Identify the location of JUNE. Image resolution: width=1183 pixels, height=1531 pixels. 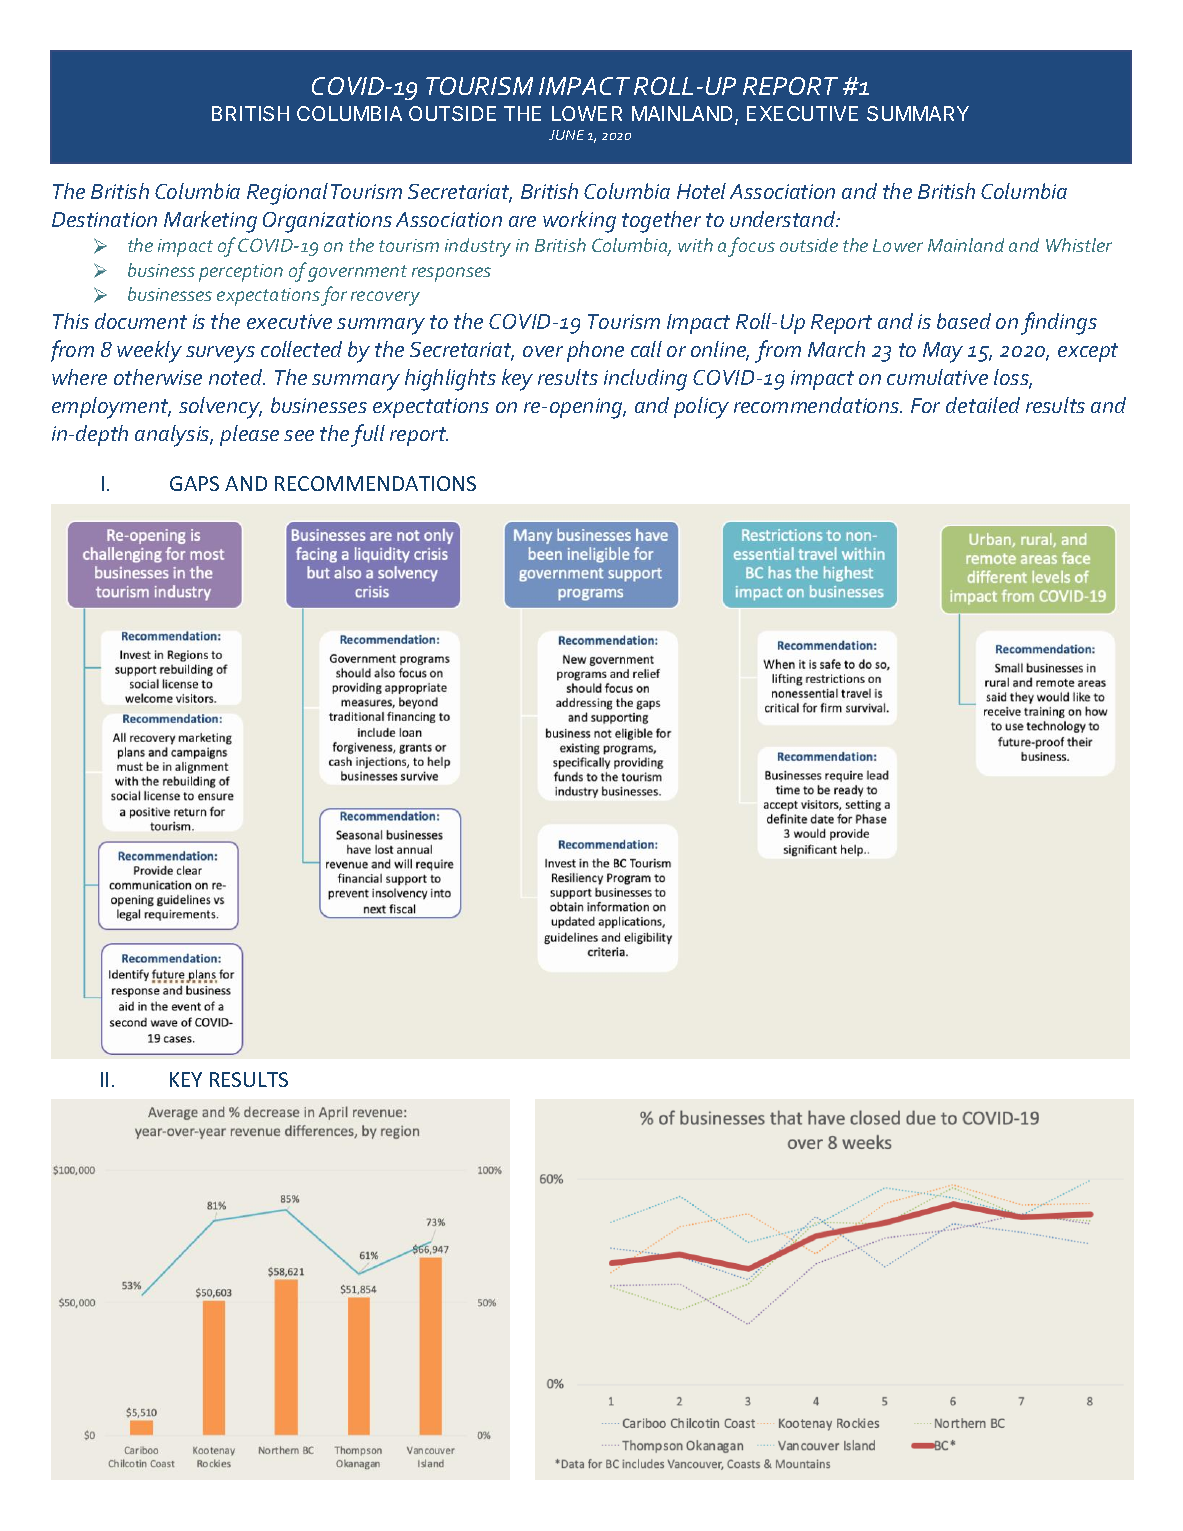
(566, 135).
